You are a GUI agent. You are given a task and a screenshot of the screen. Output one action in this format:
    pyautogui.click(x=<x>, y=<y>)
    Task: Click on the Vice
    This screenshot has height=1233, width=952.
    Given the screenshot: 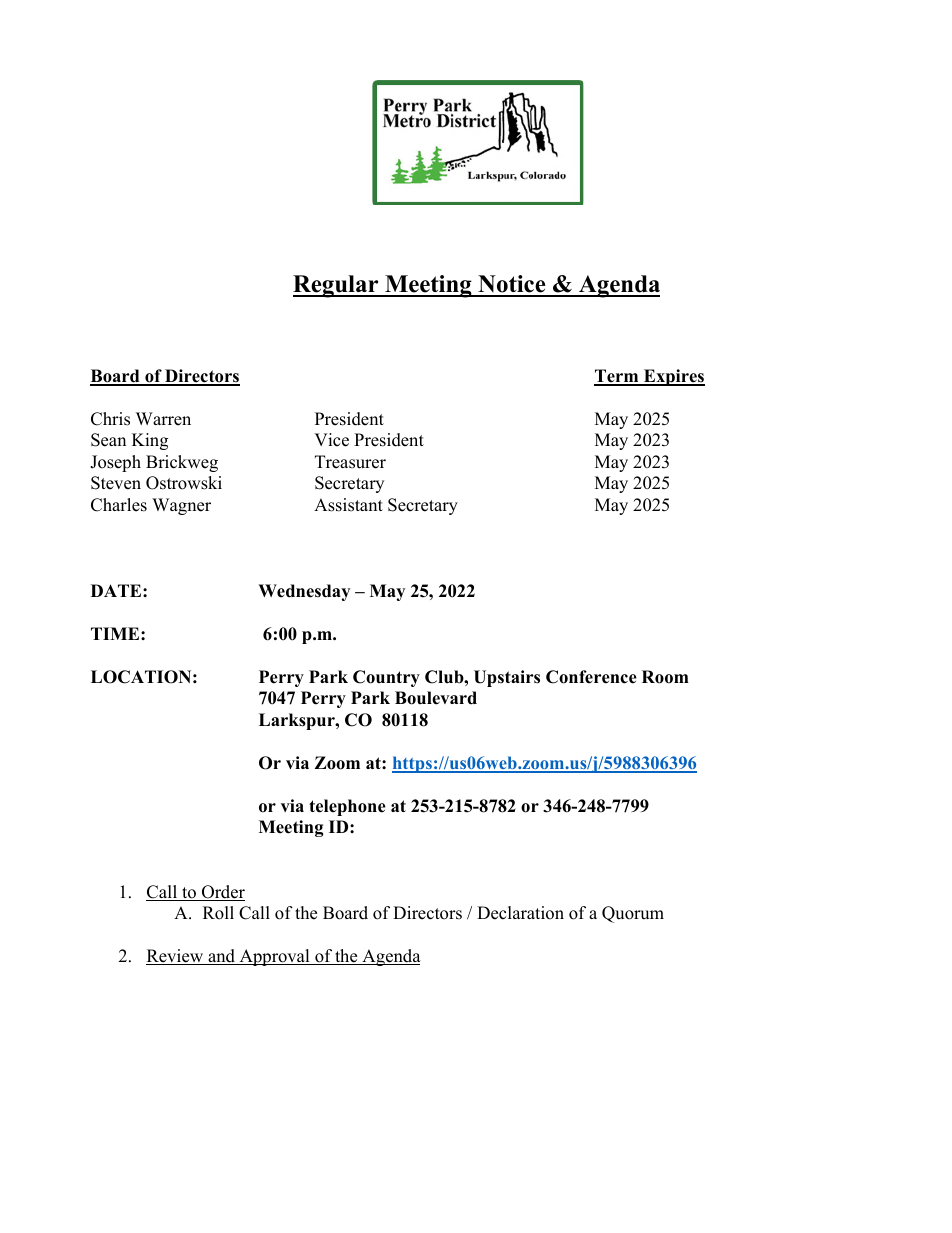 What is the action you would take?
    pyautogui.click(x=331, y=440)
